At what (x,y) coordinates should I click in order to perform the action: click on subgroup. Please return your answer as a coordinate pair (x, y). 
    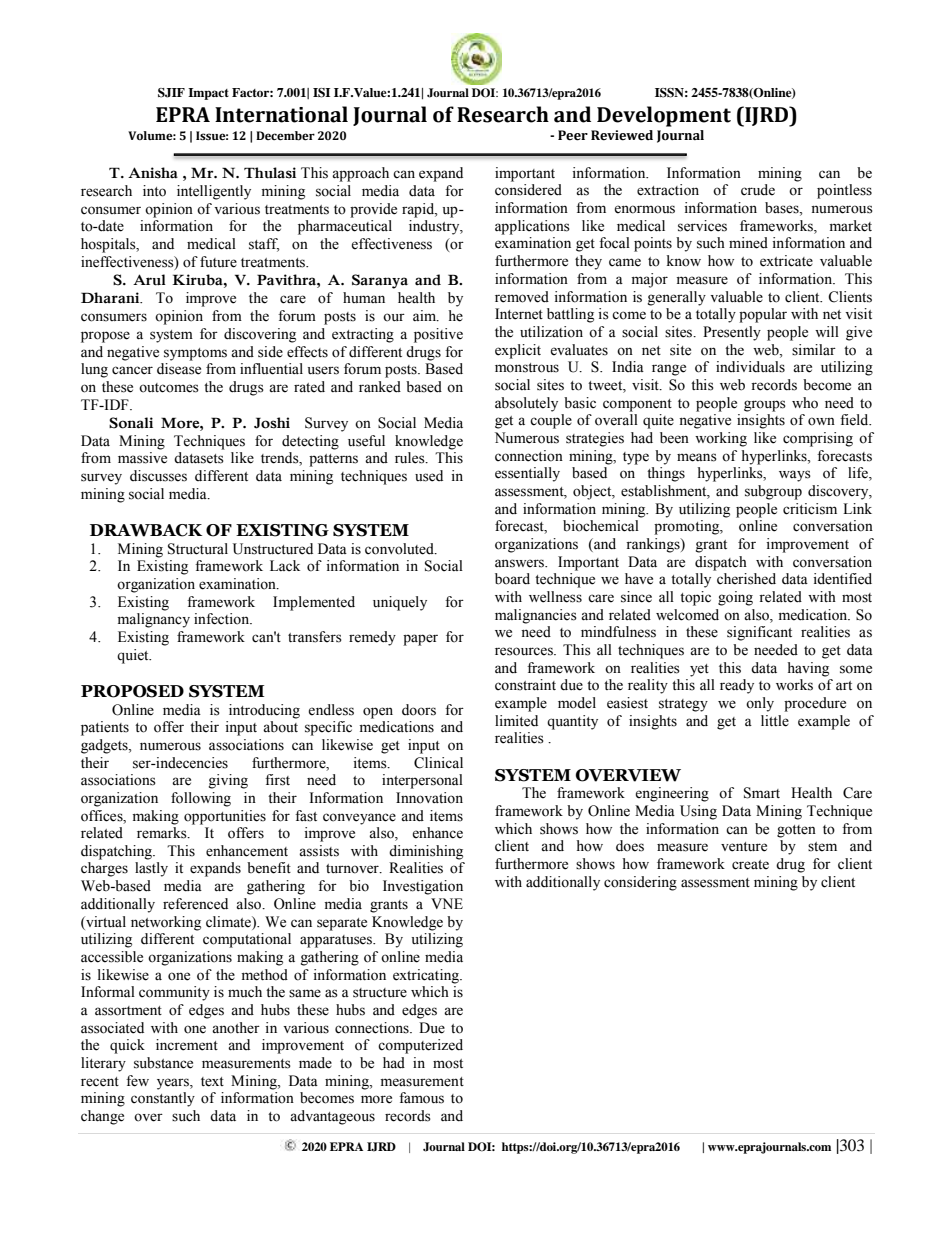
    Looking at the image, I should click on (773, 492).
